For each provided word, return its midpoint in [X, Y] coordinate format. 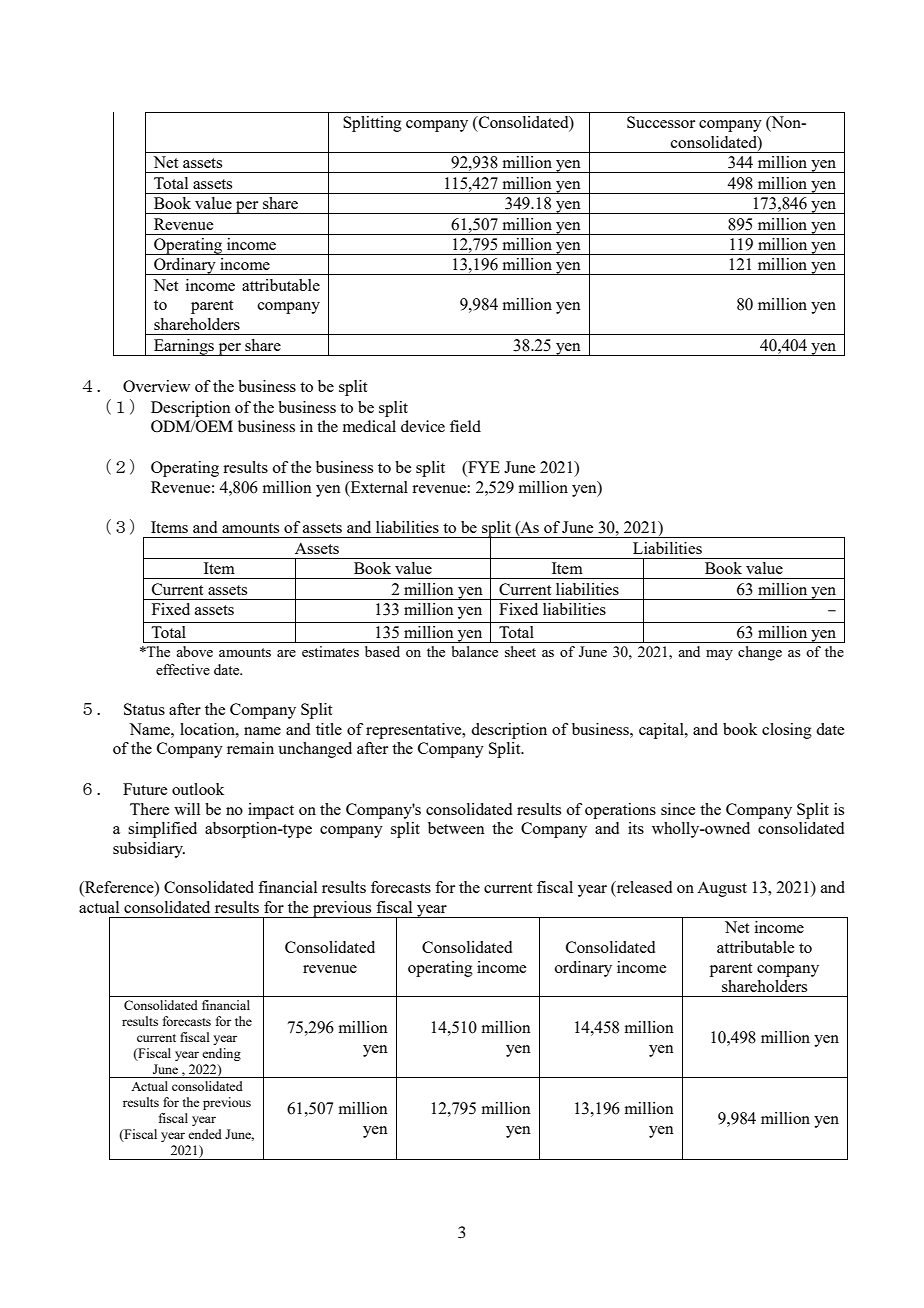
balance [475, 651]
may [719, 655]
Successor [661, 122]
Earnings [184, 347]
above [194, 651]
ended [205, 1134]
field [465, 426]
